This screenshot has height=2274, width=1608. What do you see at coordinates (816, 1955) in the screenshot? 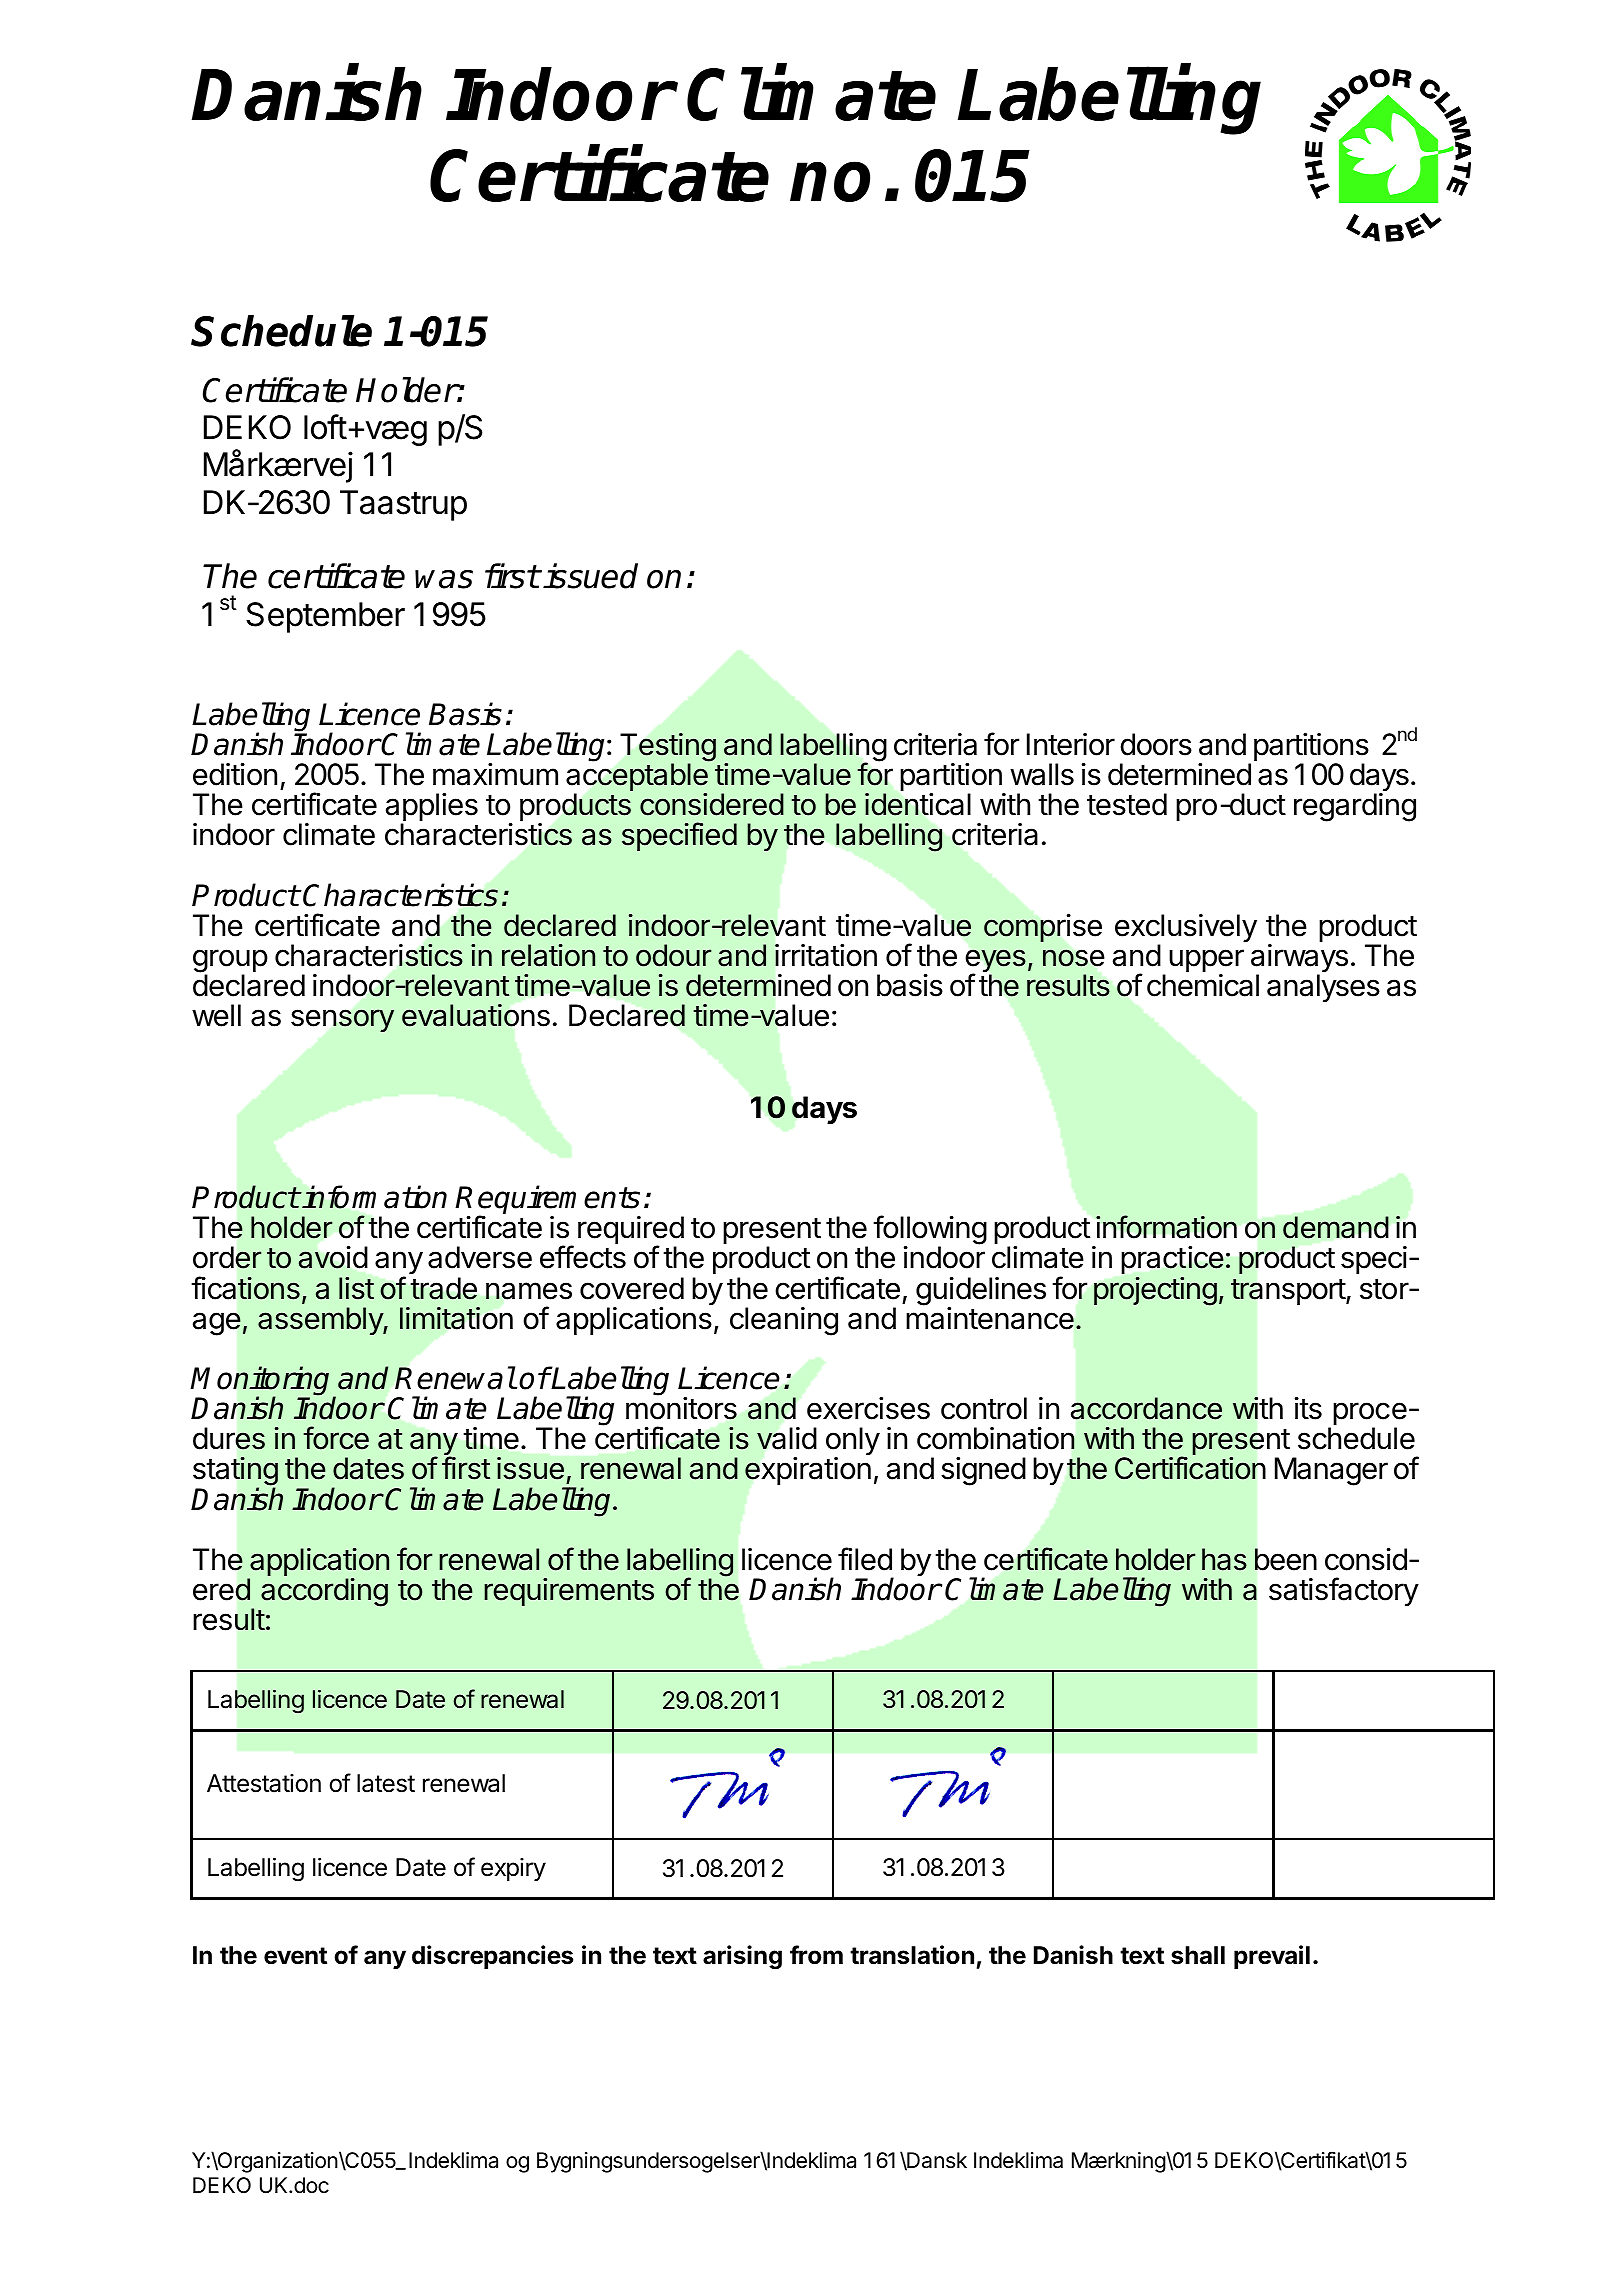
I see `from` at bounding box center [816, 1955].
